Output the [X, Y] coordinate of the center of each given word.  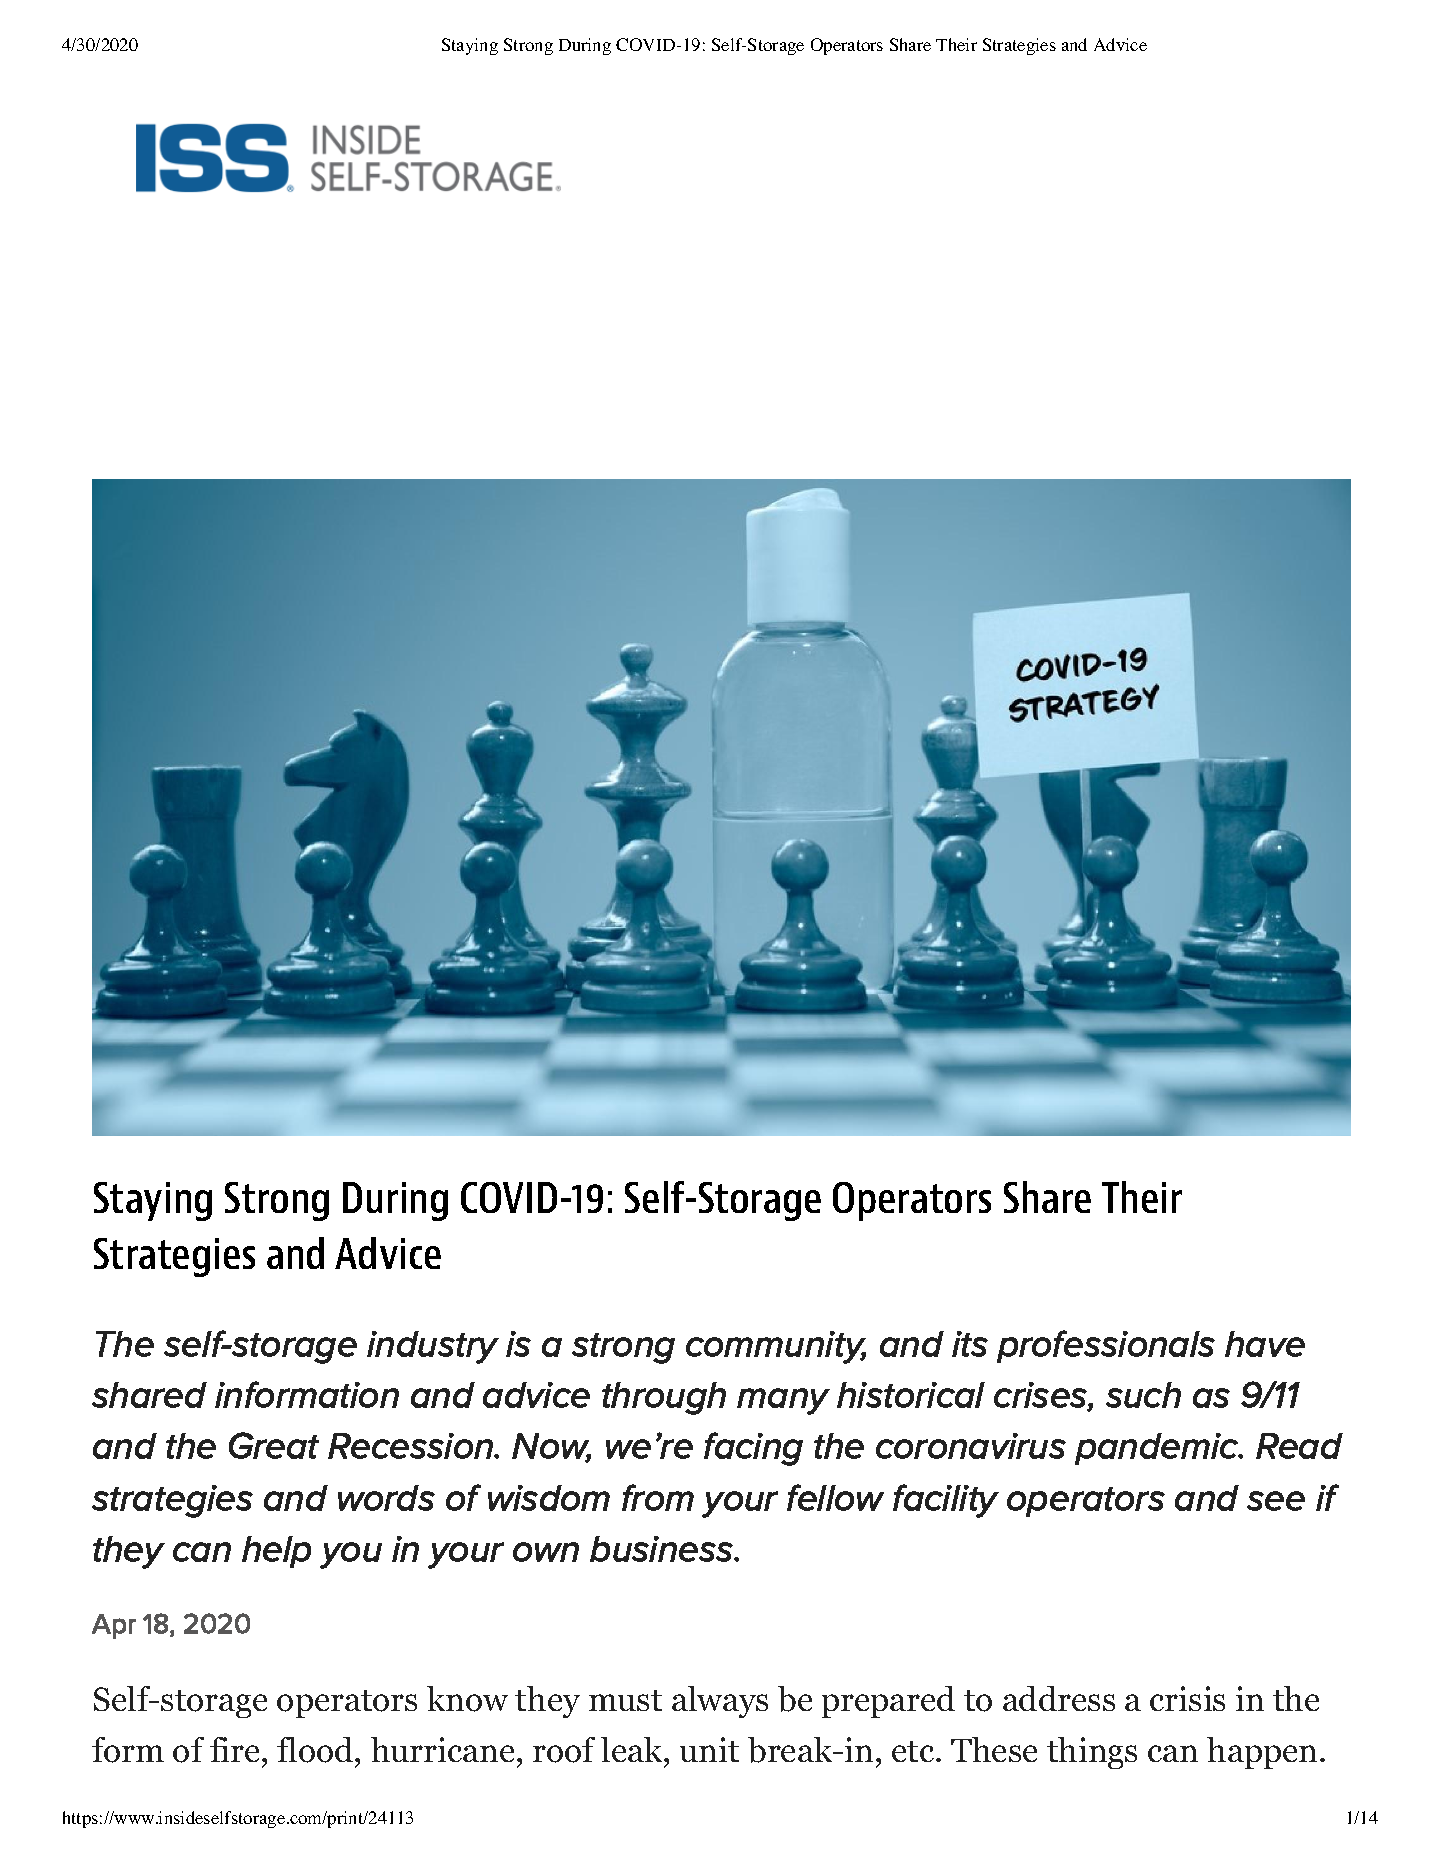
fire [234, 1749]
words [386, 1498]
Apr [114, 1626]
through [664, 1398]
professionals [1106, 1346]
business [663, 1549]
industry [433, 1347]
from [658, 1497]
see [1276, 1501]
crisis [1187, 1698]
